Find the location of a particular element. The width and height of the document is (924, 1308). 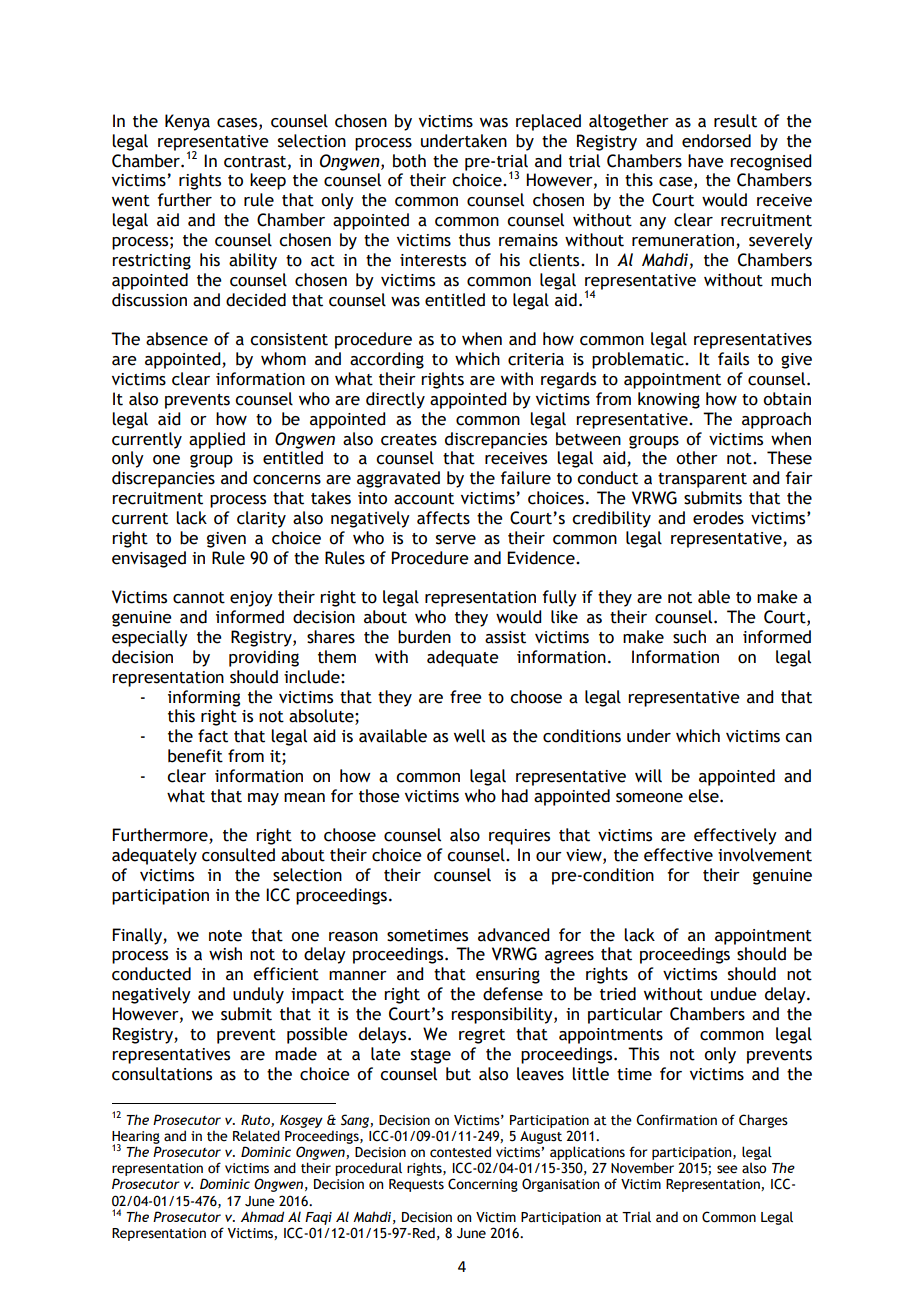

Concerning is located at coordinates (483, 1185).
